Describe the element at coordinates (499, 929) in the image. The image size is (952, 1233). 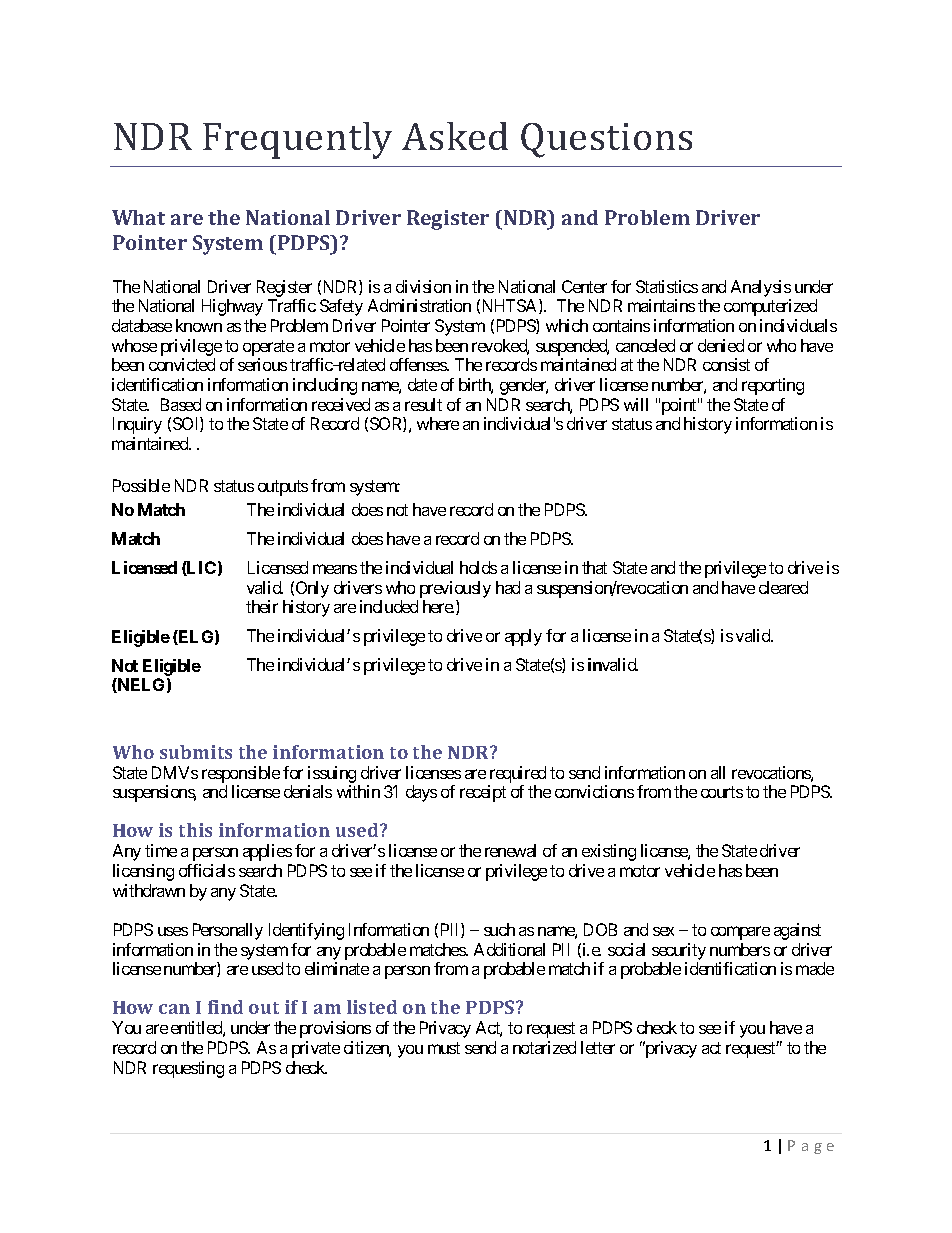
I see `such` at that location.
